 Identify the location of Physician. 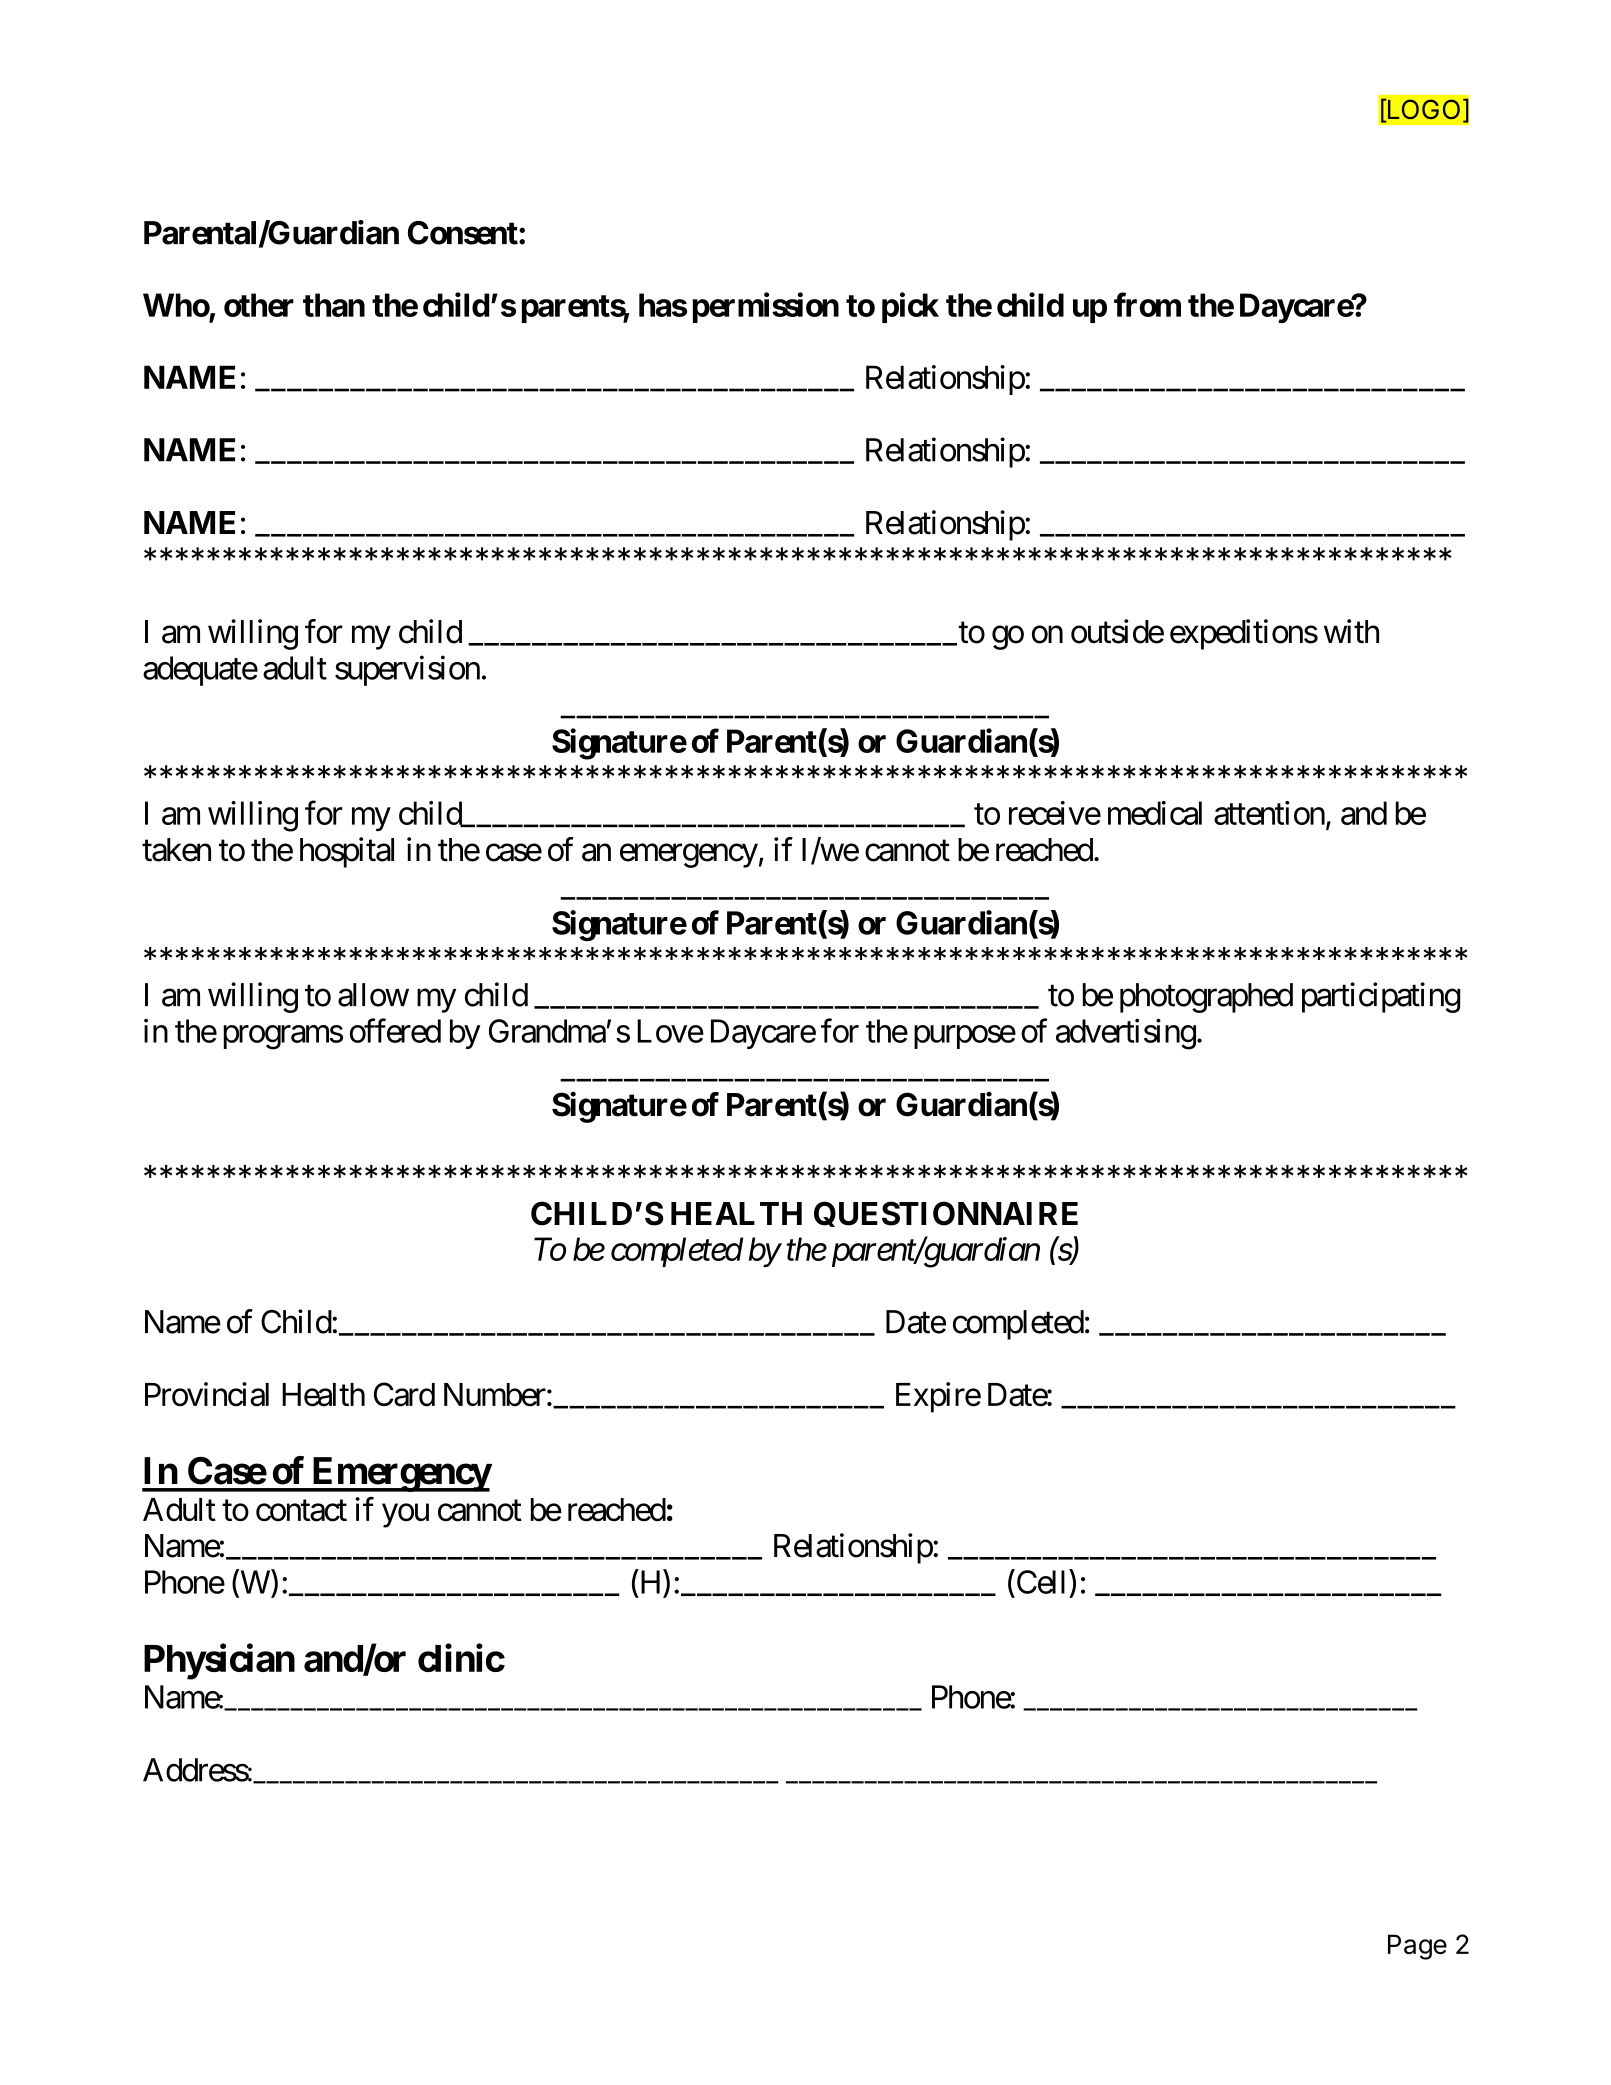
(219, 1662).
